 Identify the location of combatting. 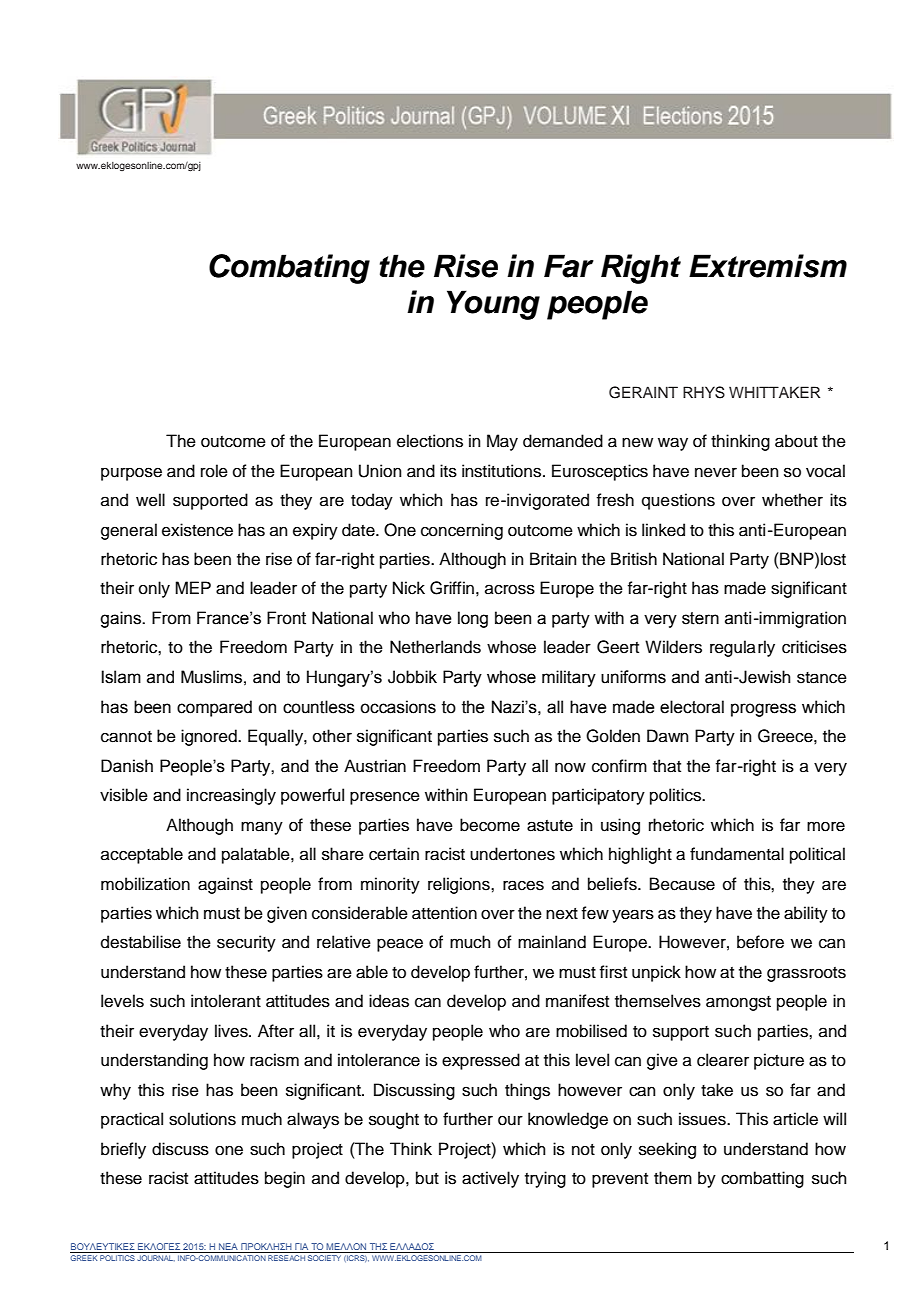
(762, 1179).
